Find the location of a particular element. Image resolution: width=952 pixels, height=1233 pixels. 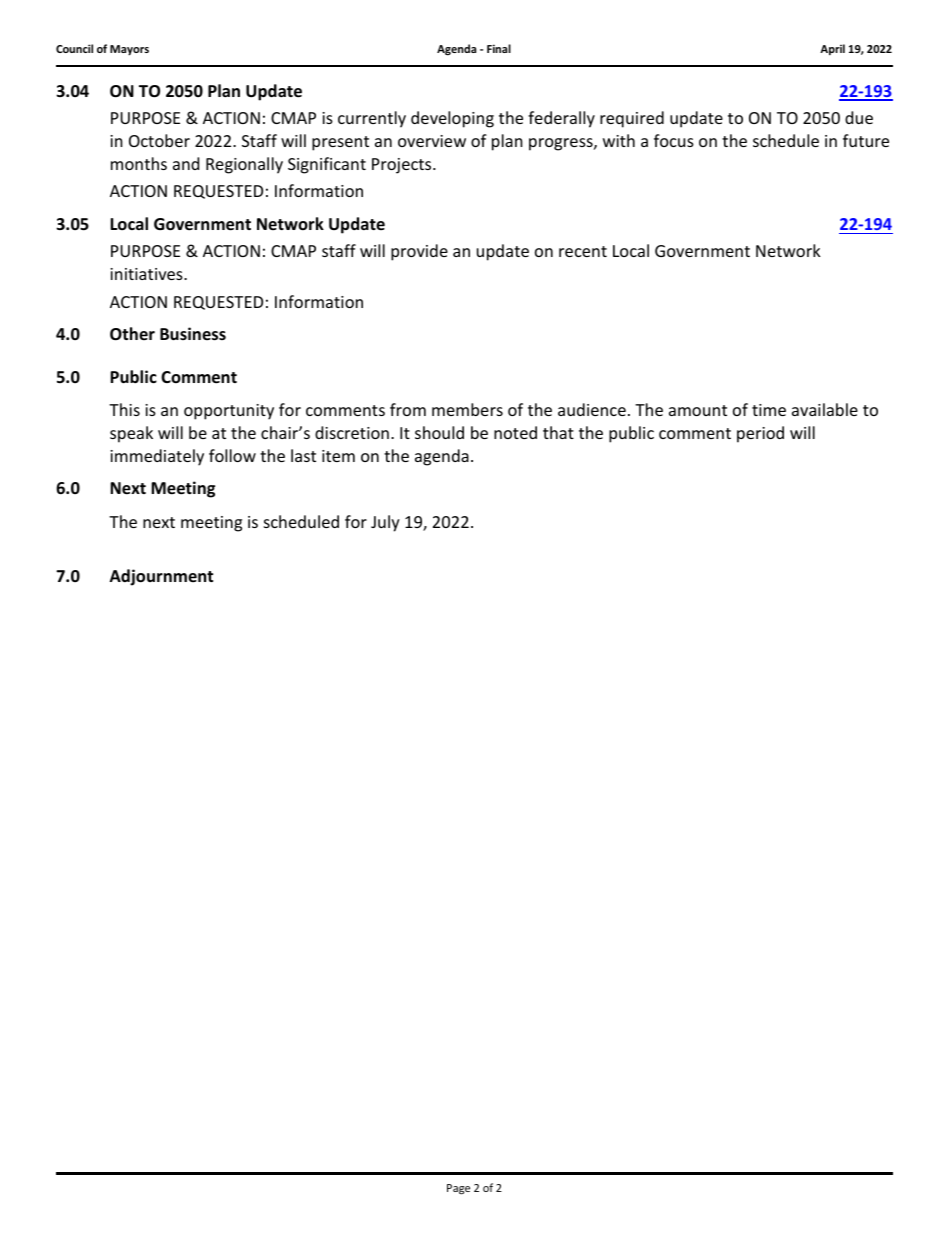

July is located at coordinates (385, 523).
